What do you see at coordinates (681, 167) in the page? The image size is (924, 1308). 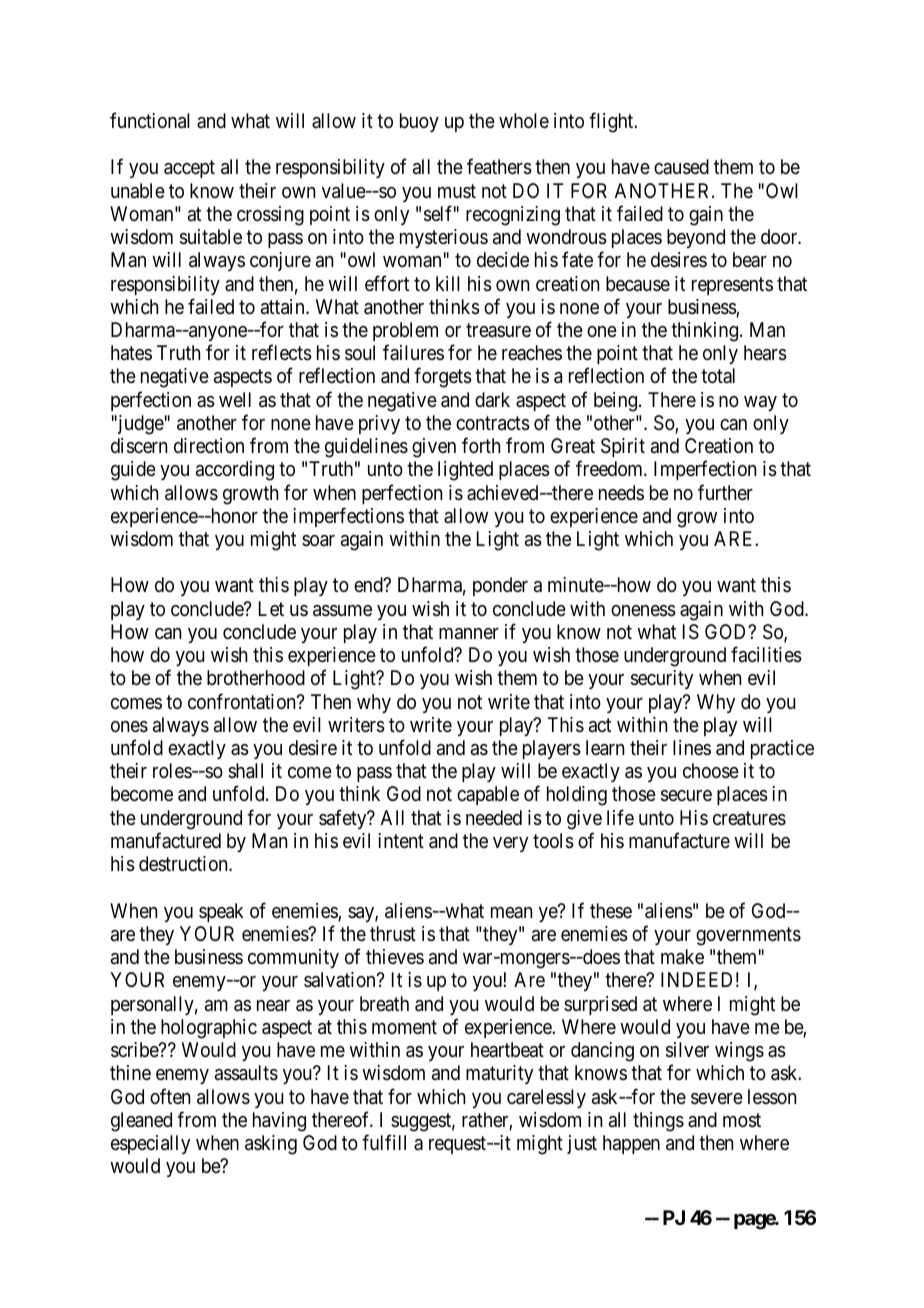 I see `caused` at bounding box center [681, 167].
